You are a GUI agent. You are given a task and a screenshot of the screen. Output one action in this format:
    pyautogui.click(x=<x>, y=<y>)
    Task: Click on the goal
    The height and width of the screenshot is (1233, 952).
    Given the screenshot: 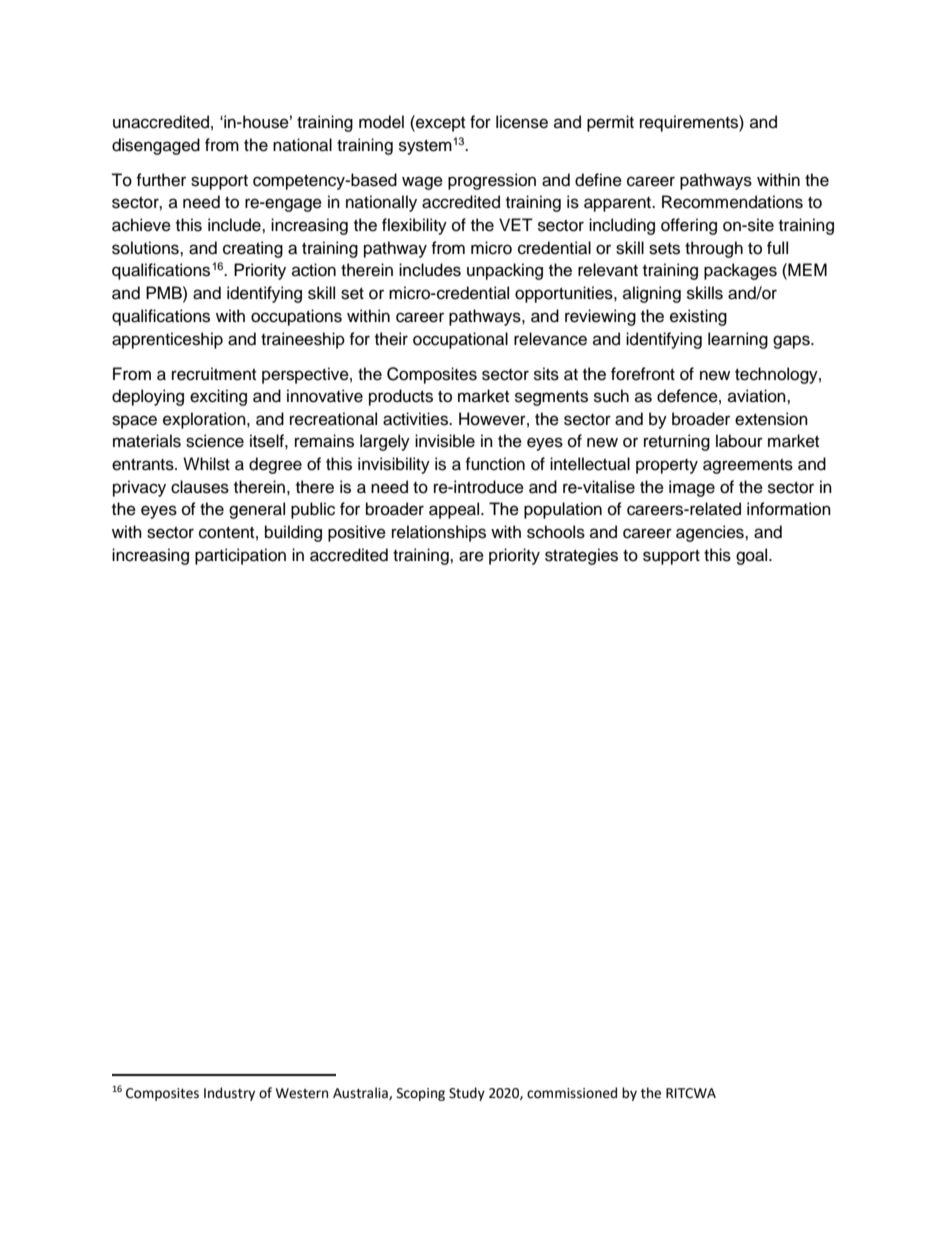 What is the action you would take?
    pyautogui.click(x=753, y=556)
